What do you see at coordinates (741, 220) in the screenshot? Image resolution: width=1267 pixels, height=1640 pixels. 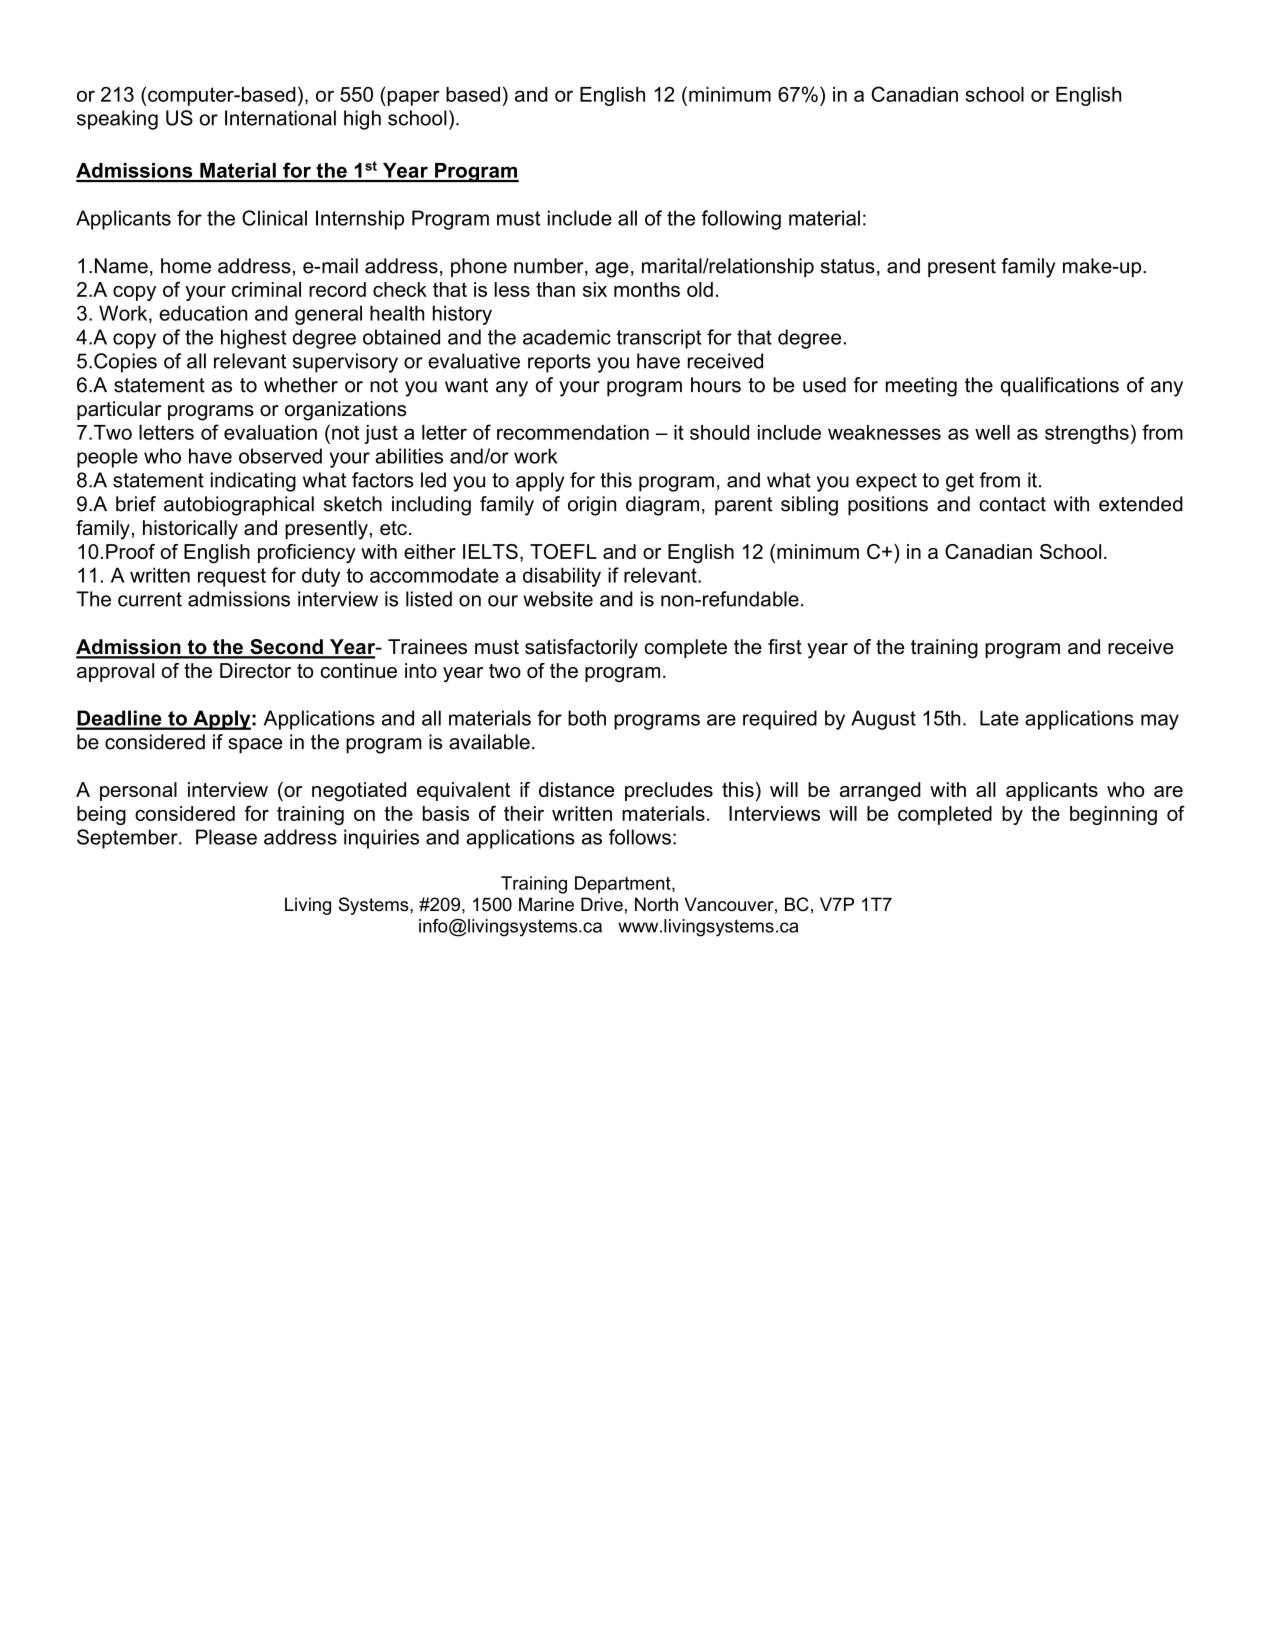 I see `following` at bounding box center [741, 220].
